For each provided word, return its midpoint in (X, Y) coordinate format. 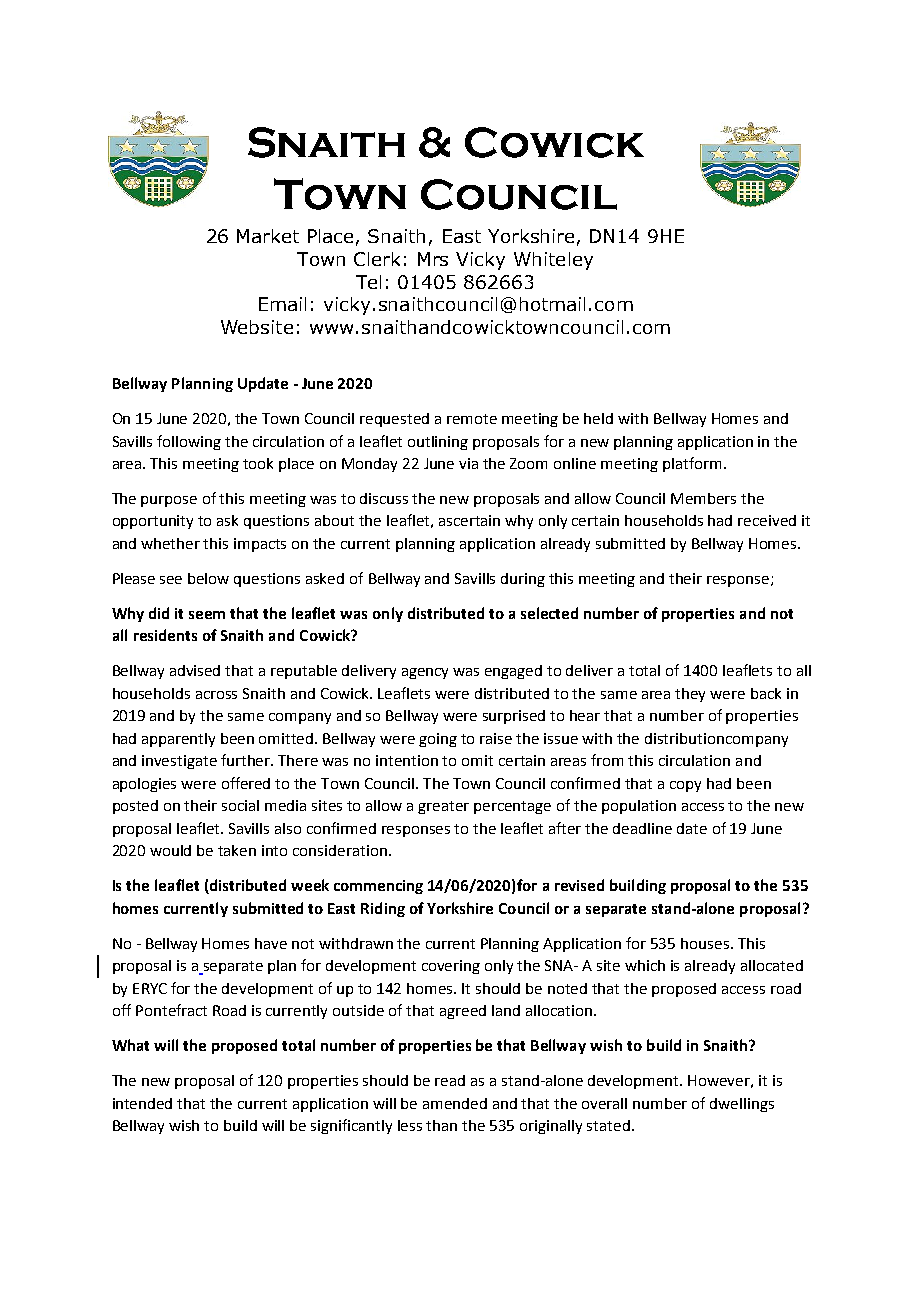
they (690, 695)
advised (195, 670)
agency (425, 673)
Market (268, 236)
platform (692, 464)
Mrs (433, 259)
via (468, 463)
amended (455, 1103)
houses (705, 943)
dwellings (742, 1105)
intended (142, 1103)
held (598, 418)
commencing (378, 887)
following (189, 442)
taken (237, 850)
